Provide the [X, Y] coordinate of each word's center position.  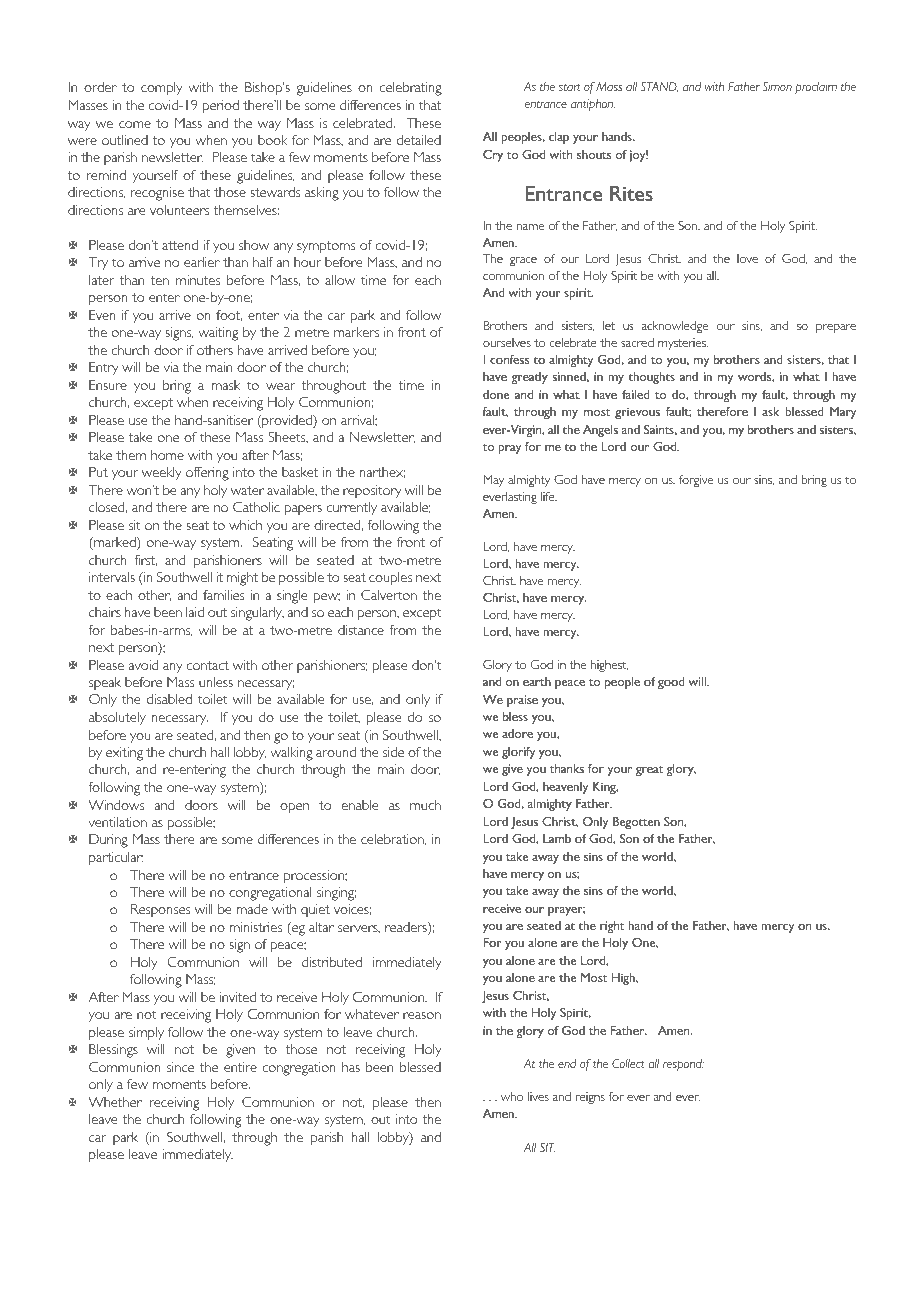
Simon [777, 86]
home [167, 455]
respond [683, 1065]
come [135, 124]
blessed [420, 1067]
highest [609, 666]
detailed [419, 140]
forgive [696, 481]
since [180, 1067]
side [393, 752]
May [493, 481]
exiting [124, 754]
